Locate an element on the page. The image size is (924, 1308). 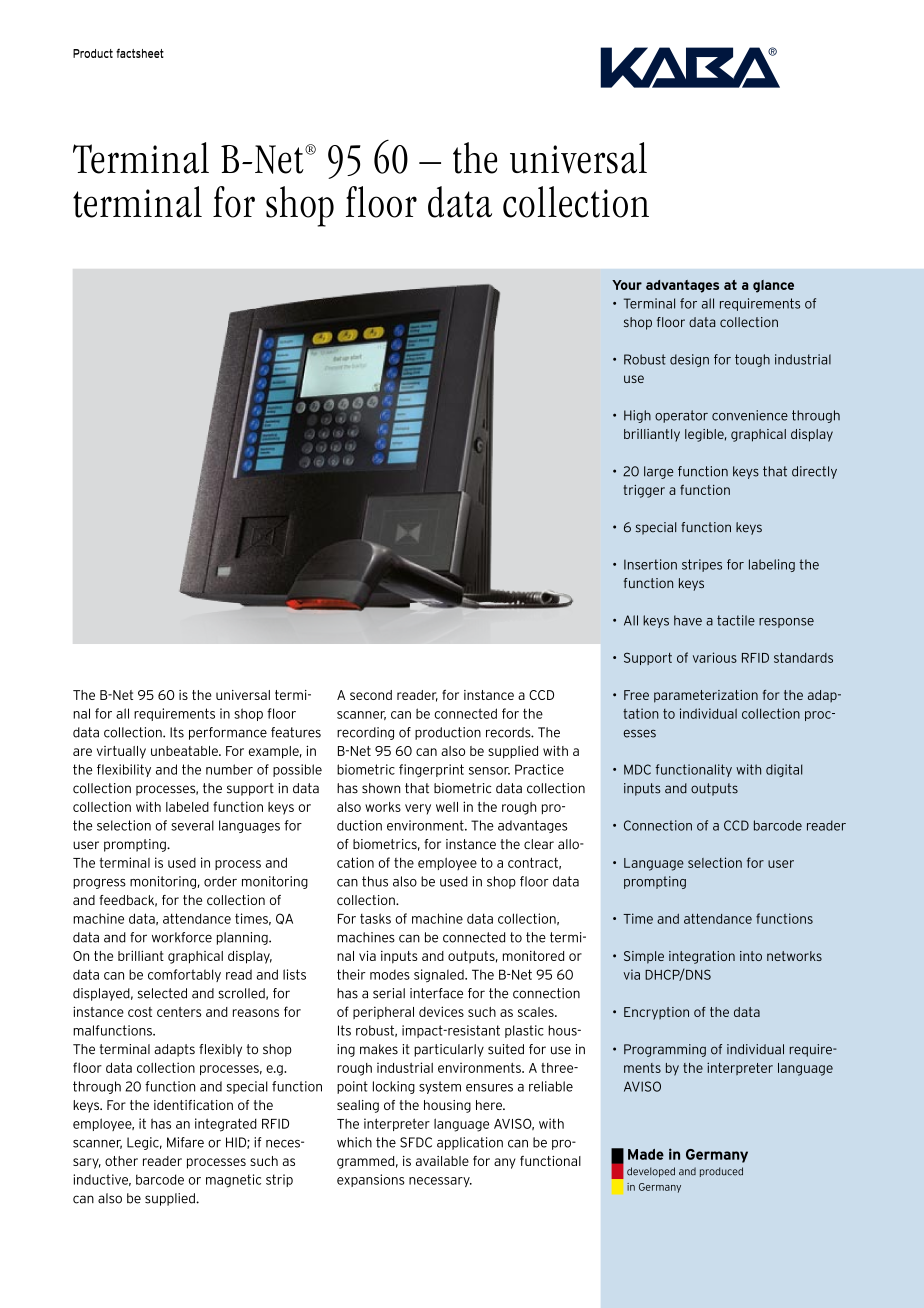
glance is located at coordinates (773, 286).
